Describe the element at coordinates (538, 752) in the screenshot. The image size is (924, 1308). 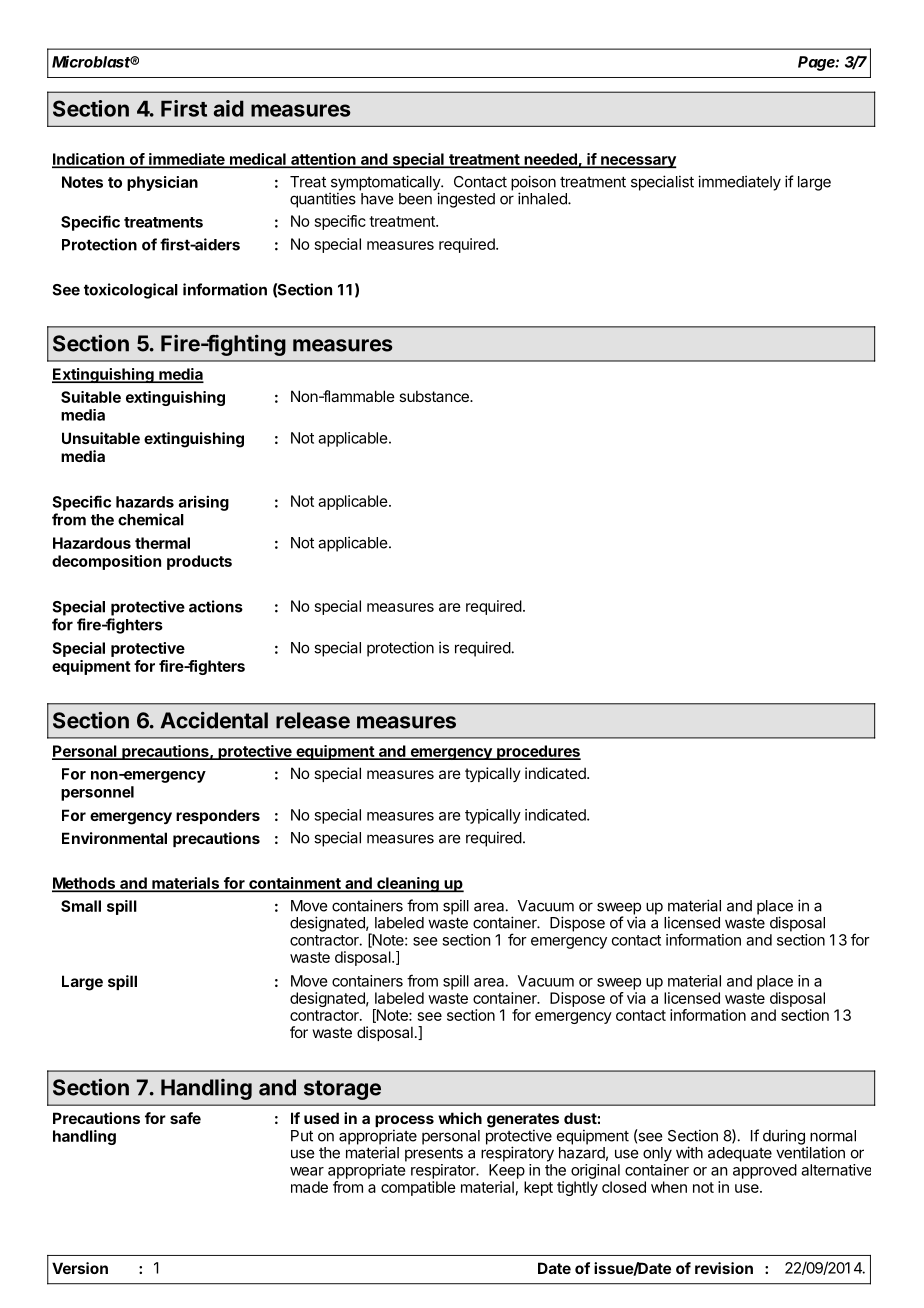
I see `procedures` at that location.
